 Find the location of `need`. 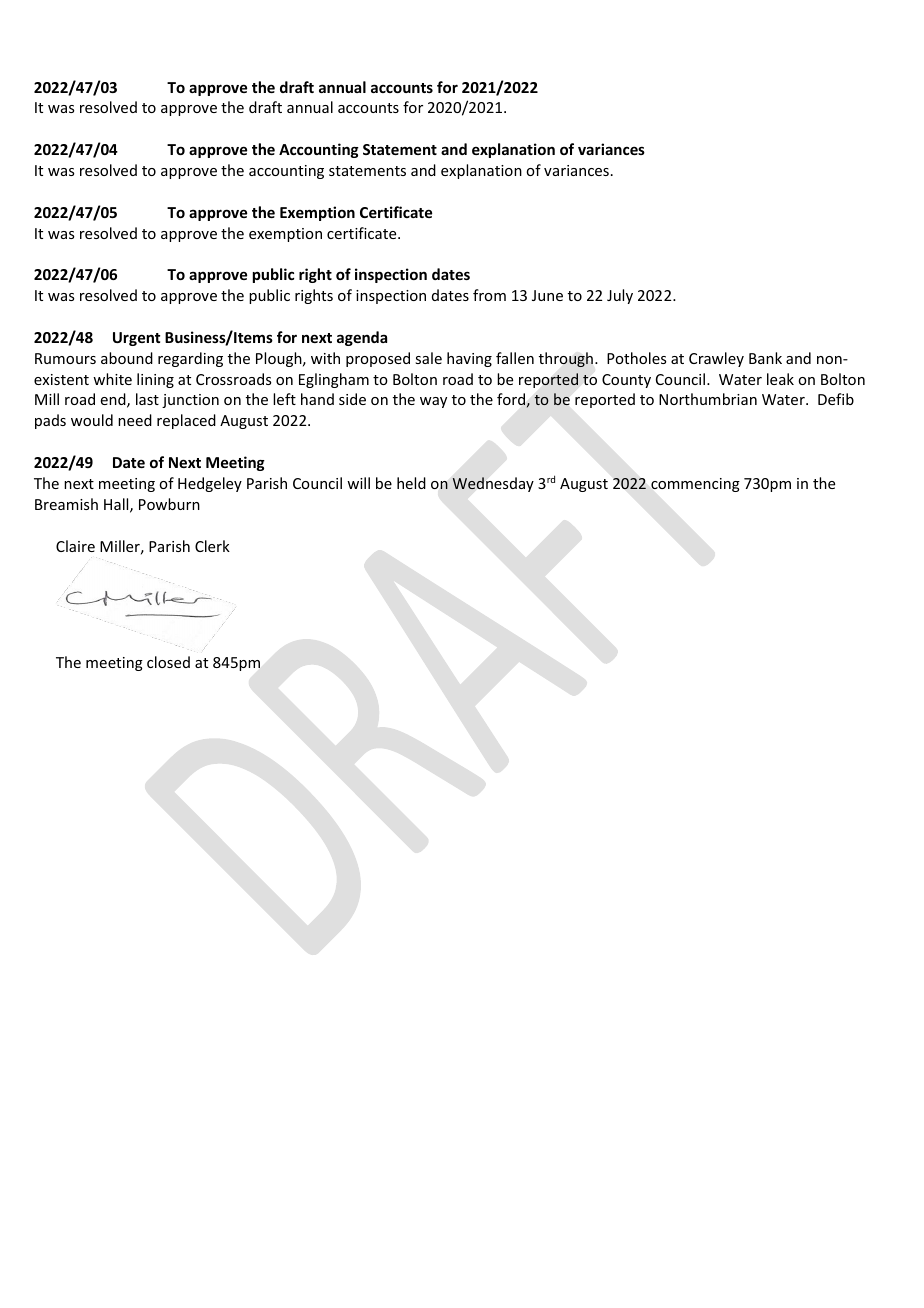

need is located at coordinates (135, 420).
